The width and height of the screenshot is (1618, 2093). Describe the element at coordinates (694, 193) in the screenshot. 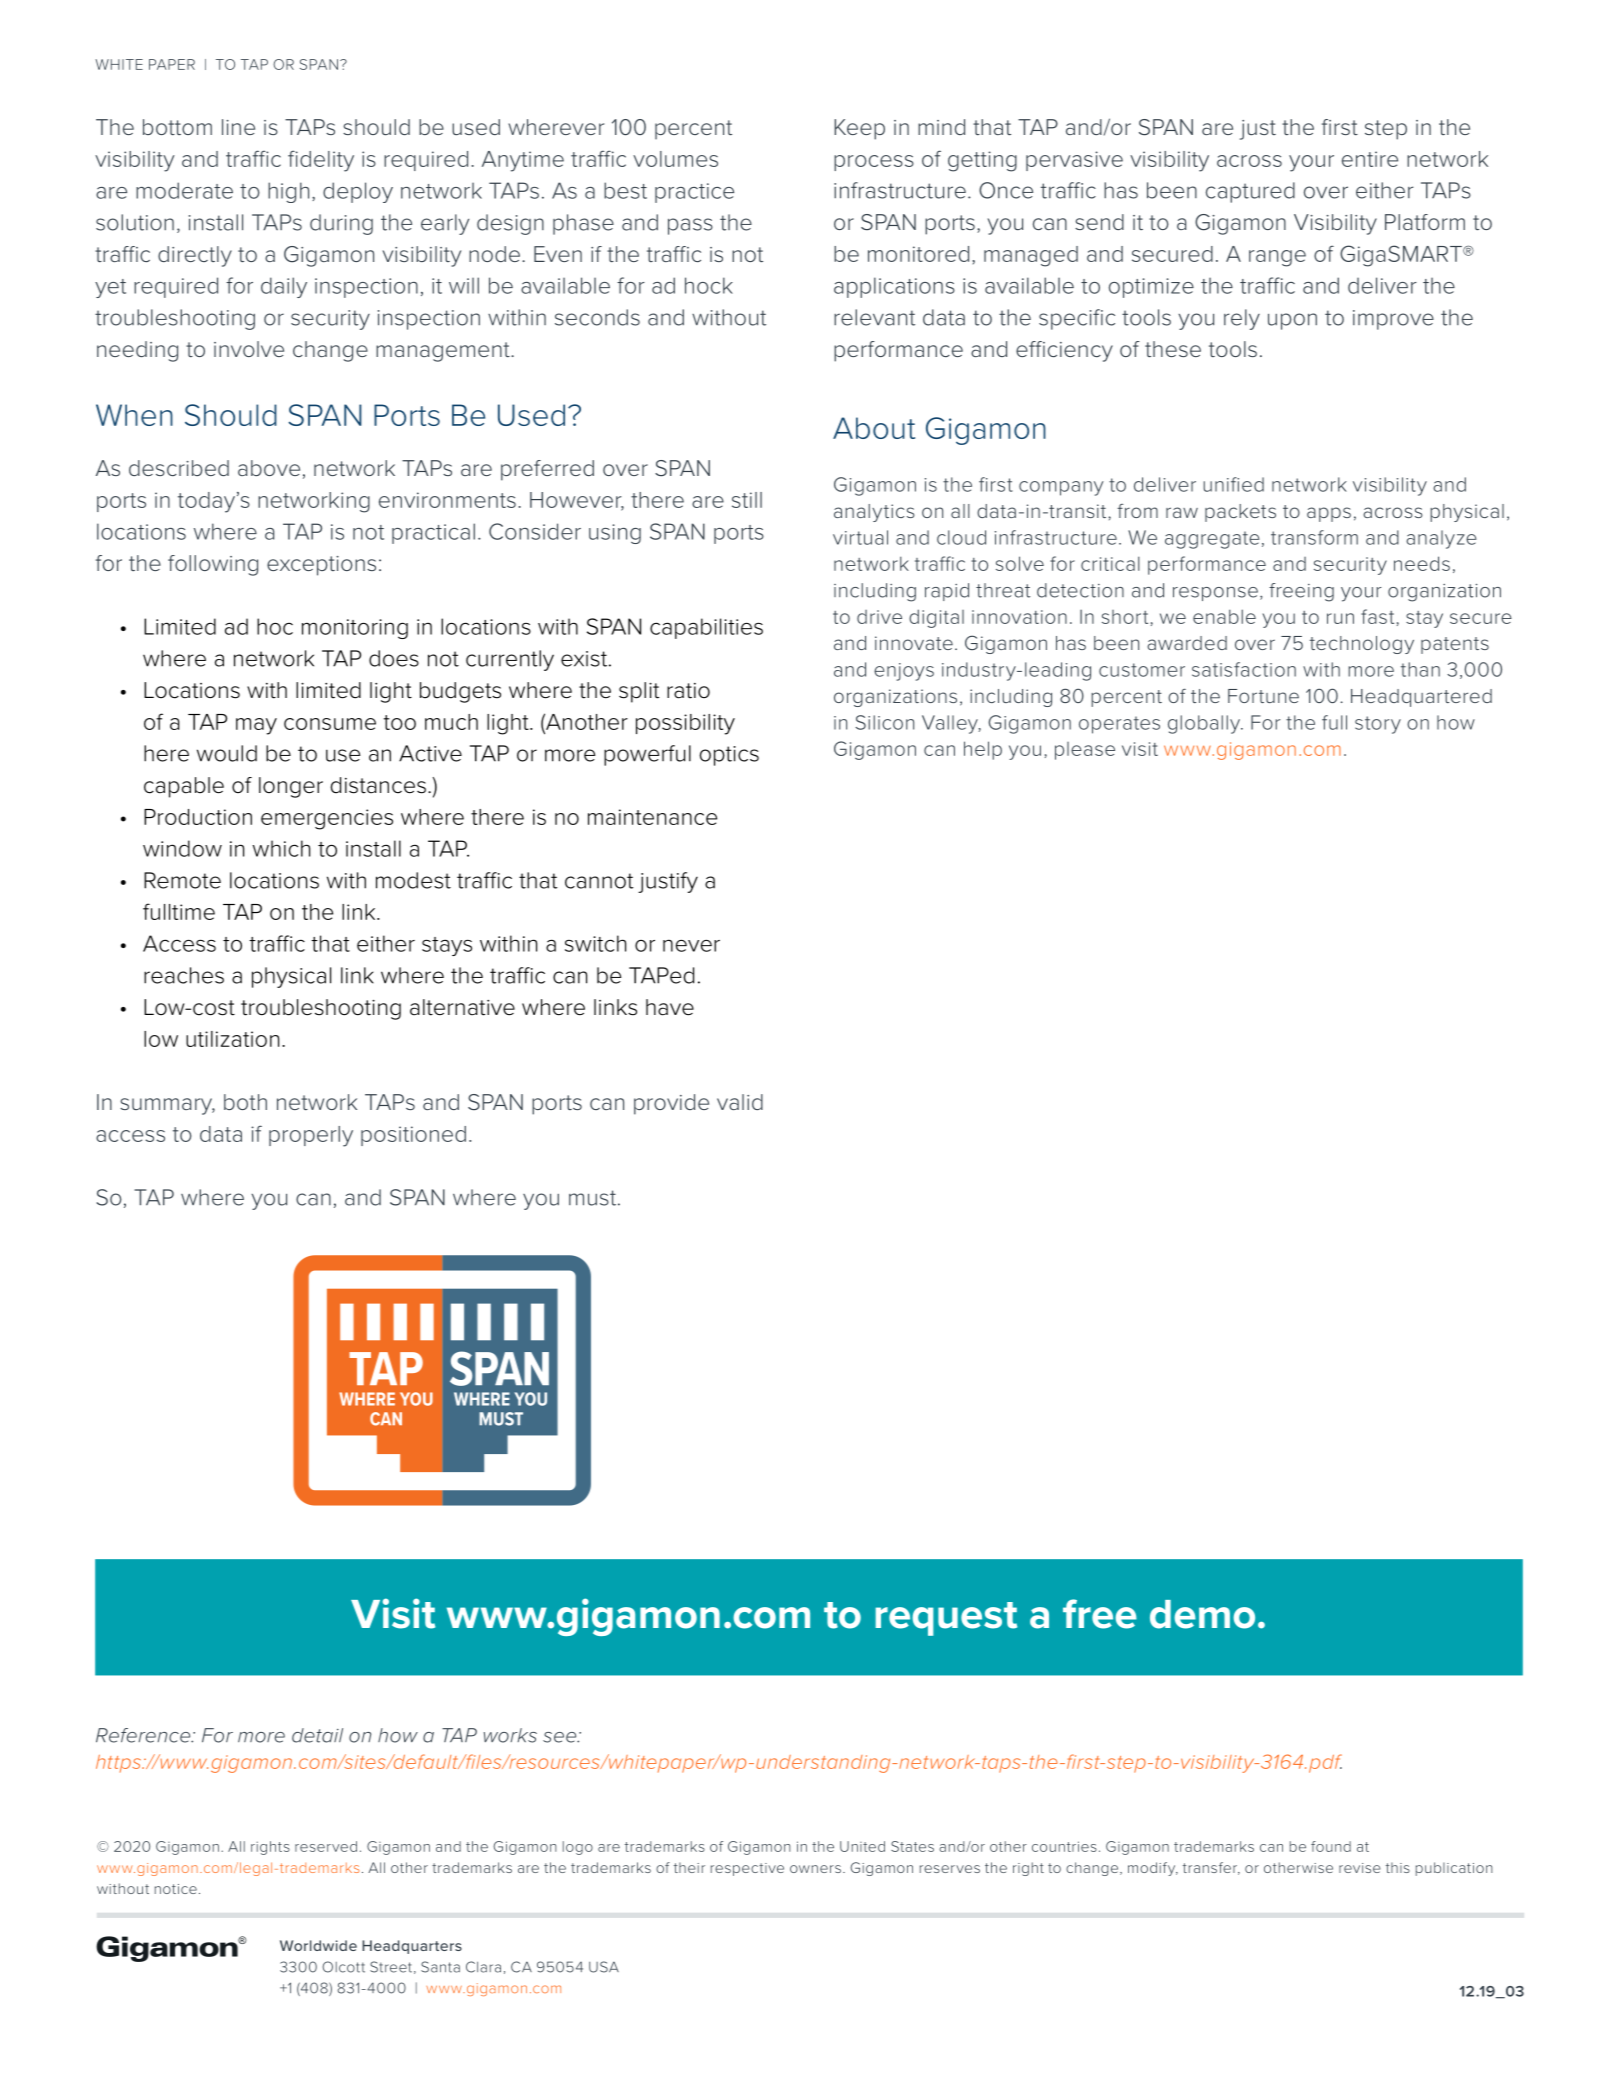

I see `practice` at that location.
